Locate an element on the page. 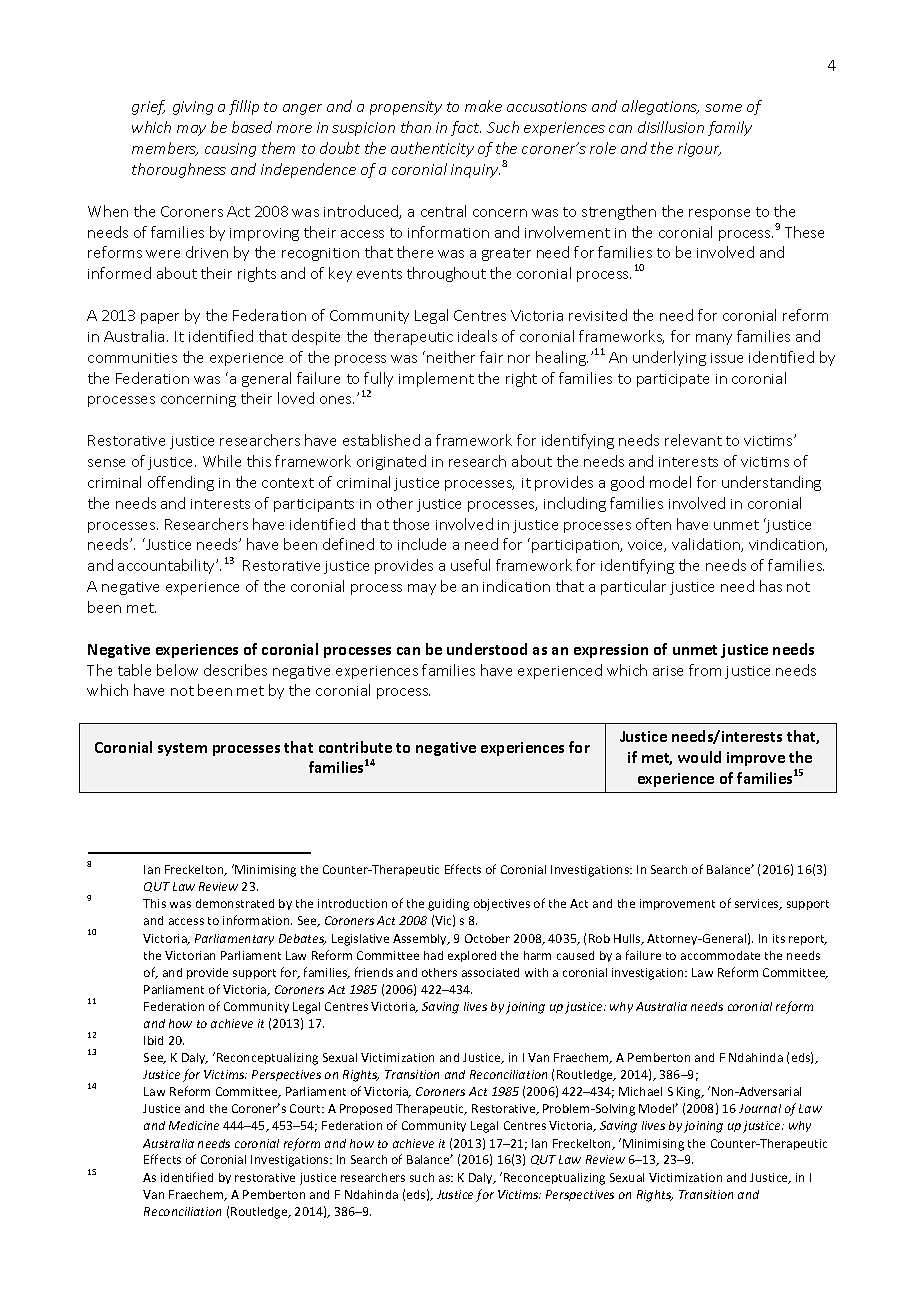 The image size is (924, 1308). below is located at coordinates (177, 670).
